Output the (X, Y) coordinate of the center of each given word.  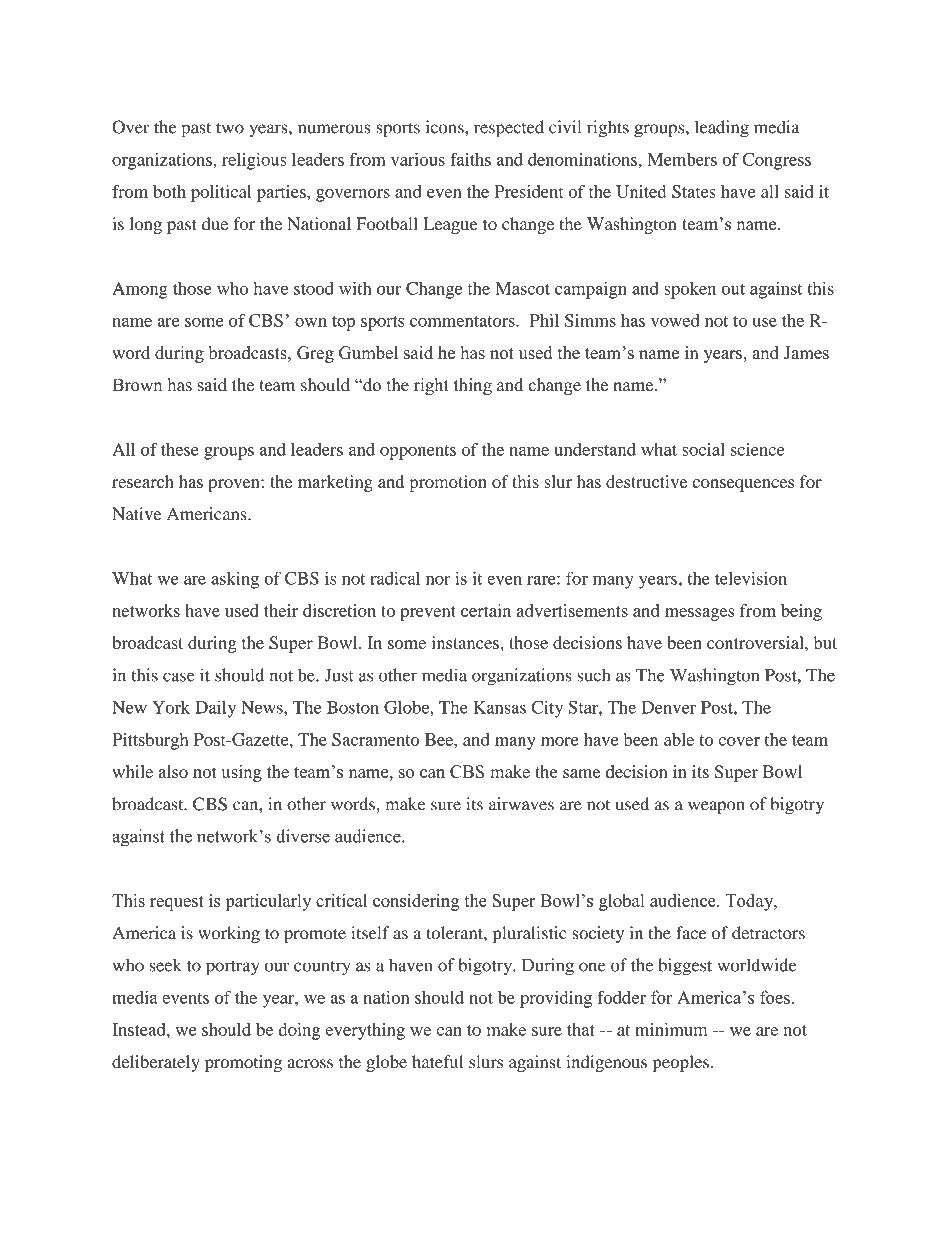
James (806, 352)
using (242, 773)
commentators (463, 321)
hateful (437, 1061)
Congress (777, 161)
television (751, 578)
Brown (137, 385)
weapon (716, 808)
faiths (470, 159)
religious (254, 161)
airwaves (521, 804)
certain (486, 610)
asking (235, 580)
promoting (243, 1063)
